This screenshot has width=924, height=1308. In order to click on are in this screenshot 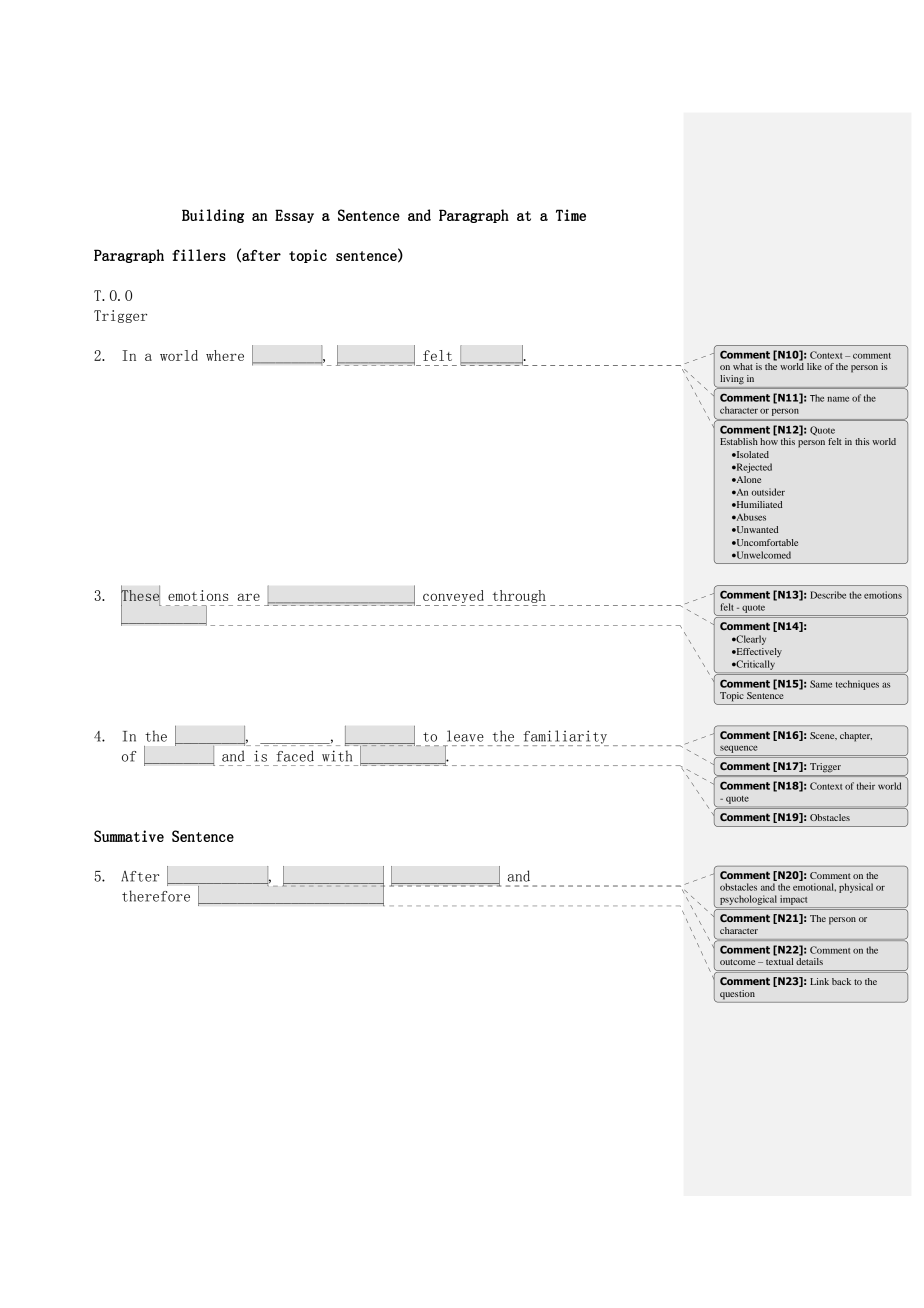, I will do `click(249, 597)`.
